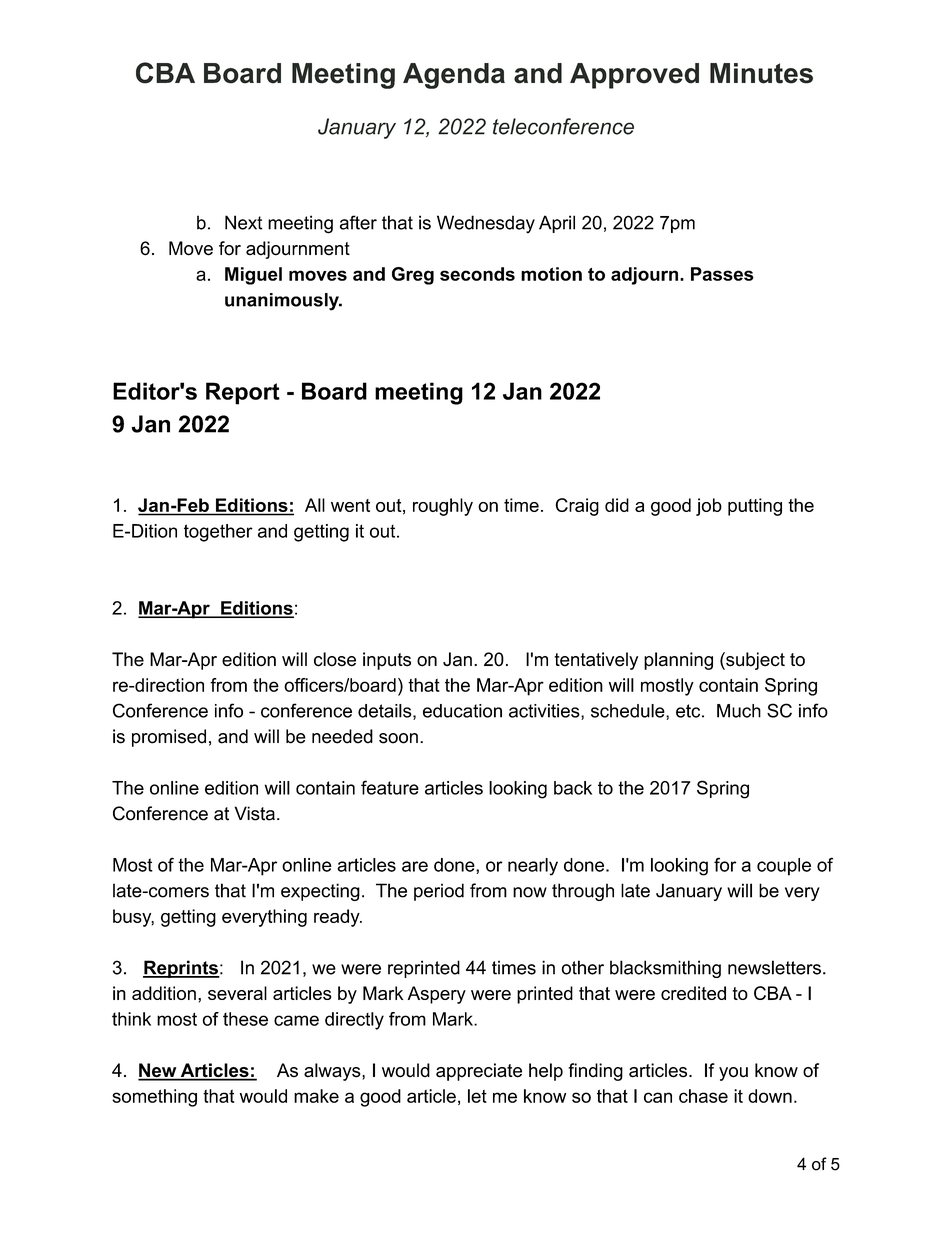 The width and height of the page is (952, 1233). What do you see at coordinates (454, 76) in the page?
I see `Agenda` at bounding box center [454, 76].
